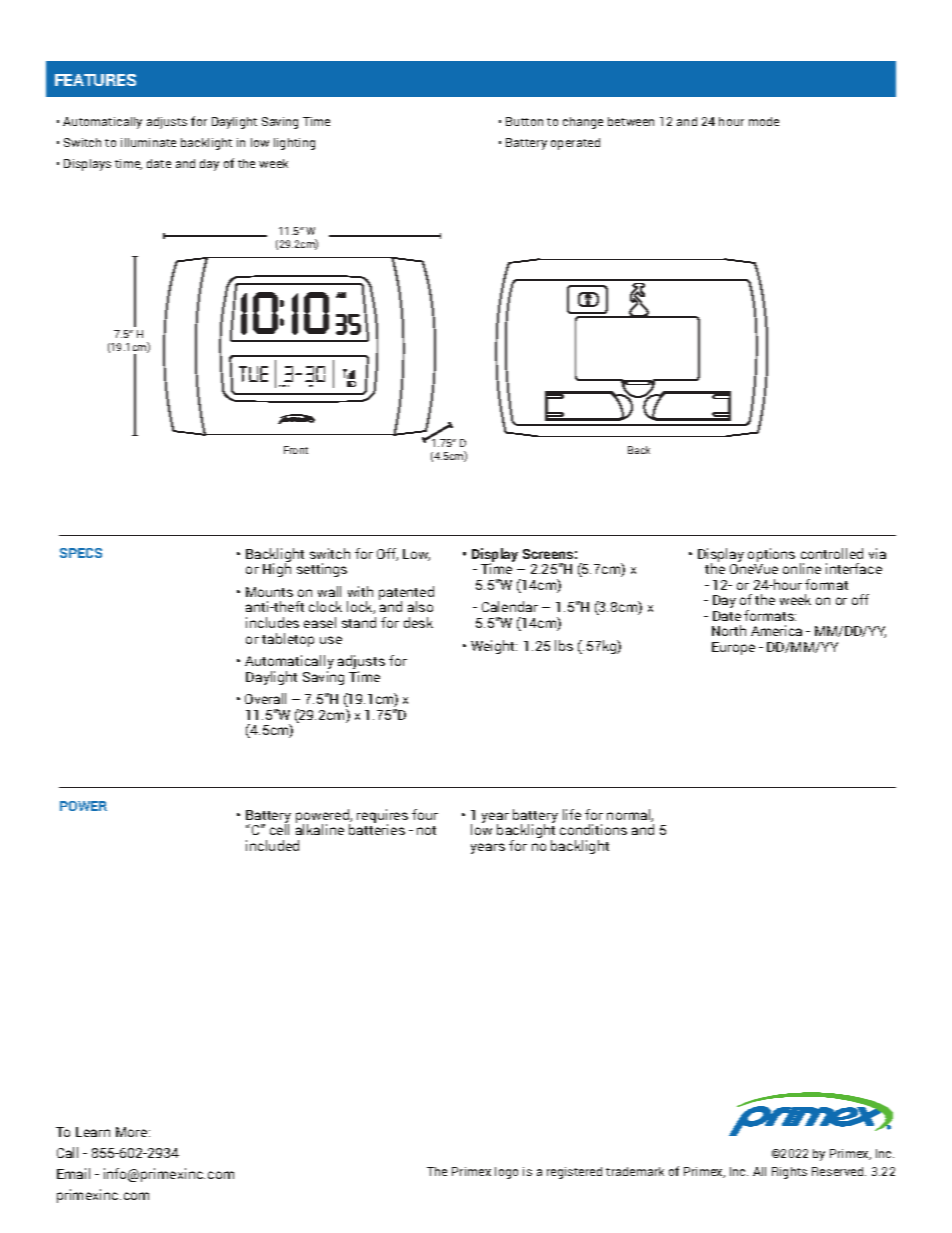 This page has width=952, height=1233. I want to click on logo, so click(506, 1173).
